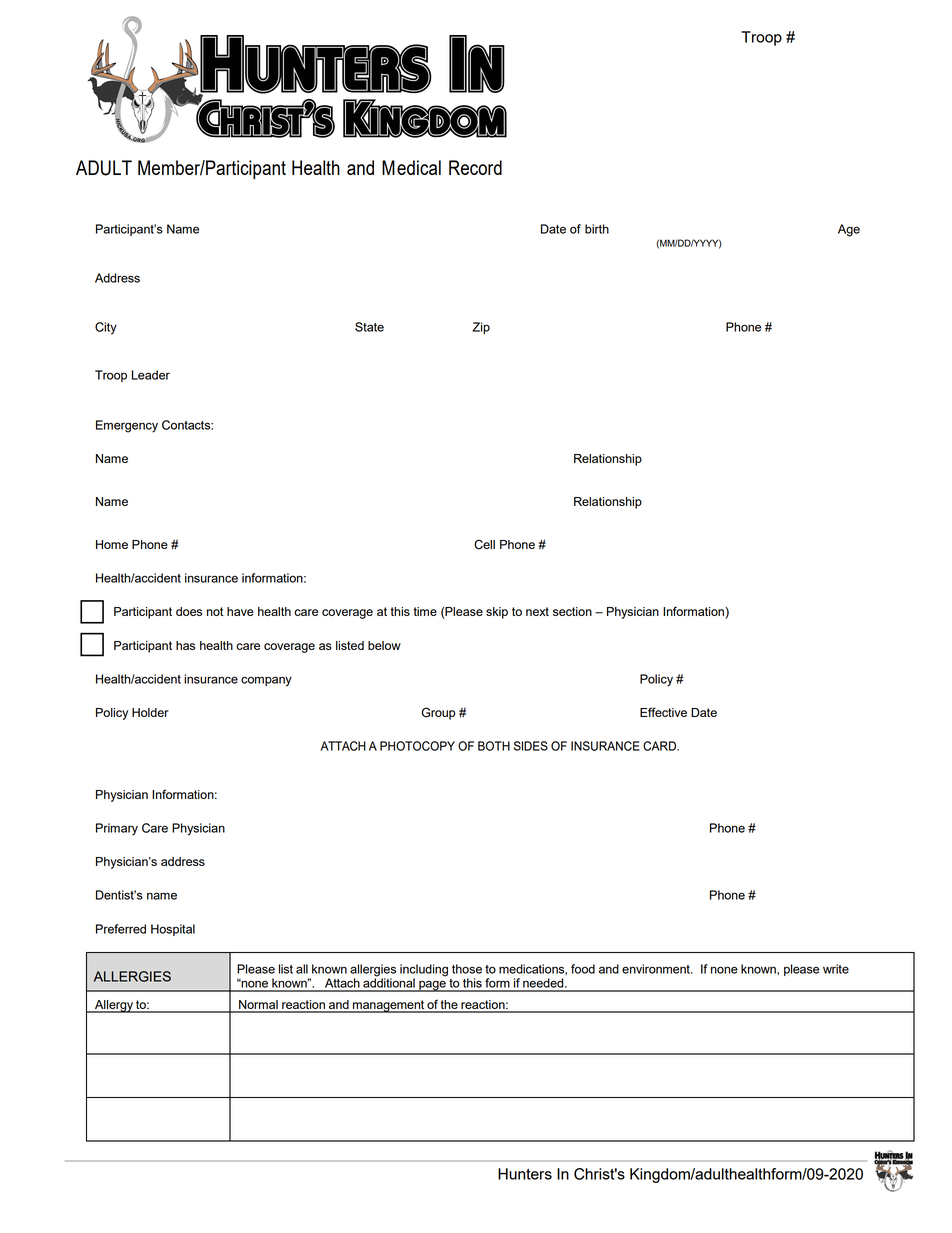 The image size is (952, 1233). I want to click on Effective, so click(663, 712).
